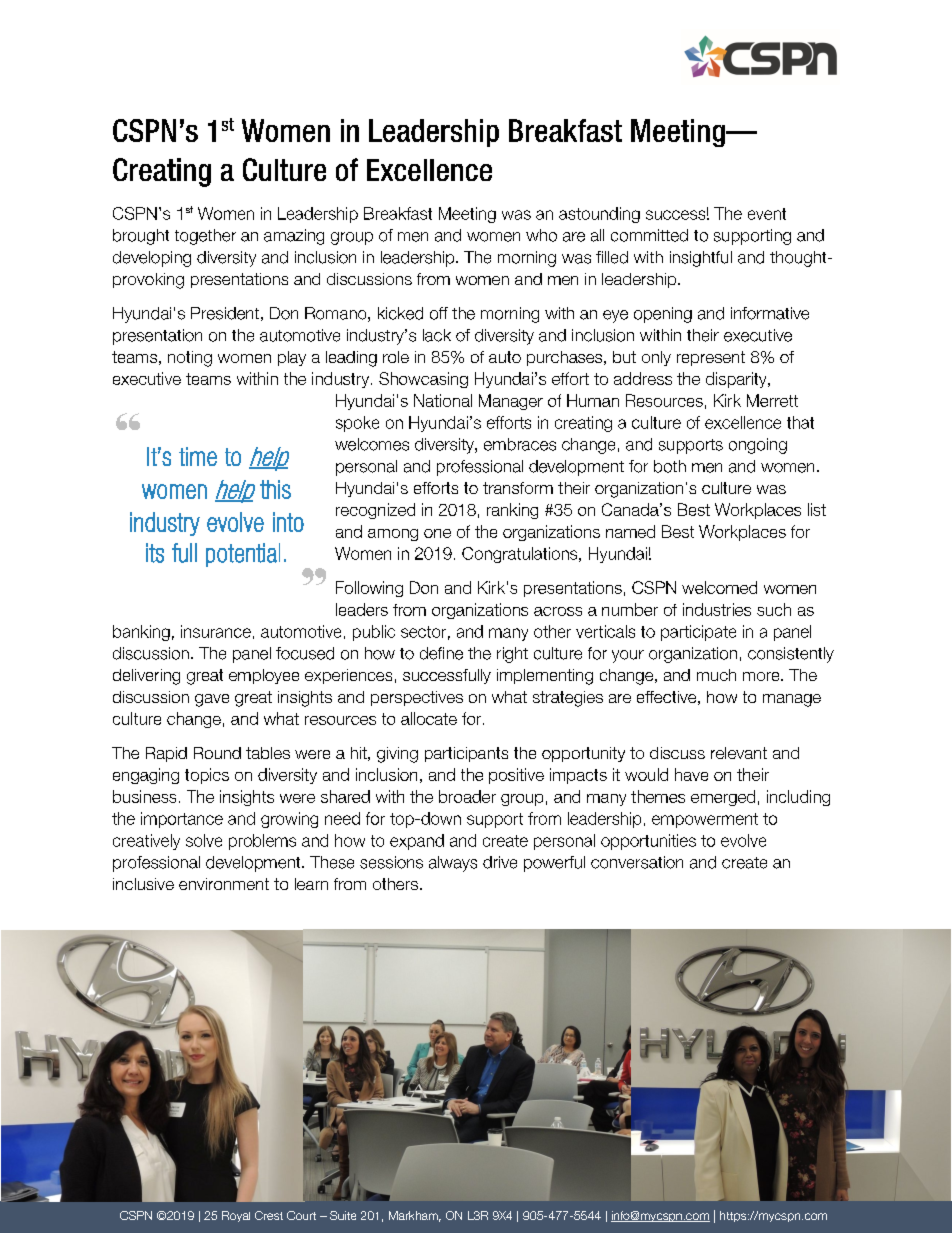 The image size is (952, 1233). Describe the element at coordinates (701, 259) in the screenshot. I see `insightful` at that location.
